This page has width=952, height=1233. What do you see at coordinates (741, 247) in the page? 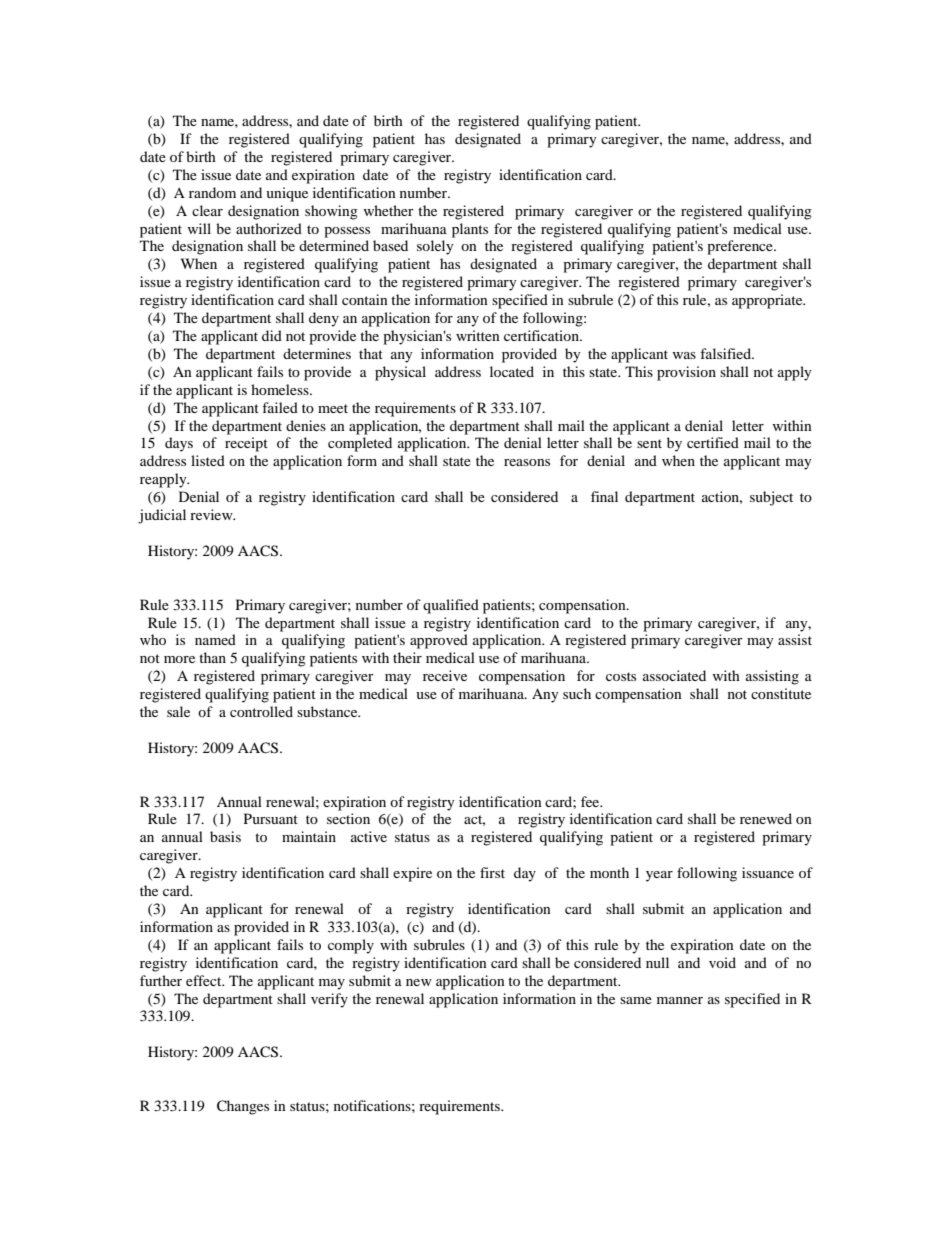
I see `preference` at bounding box center [741, 247].
